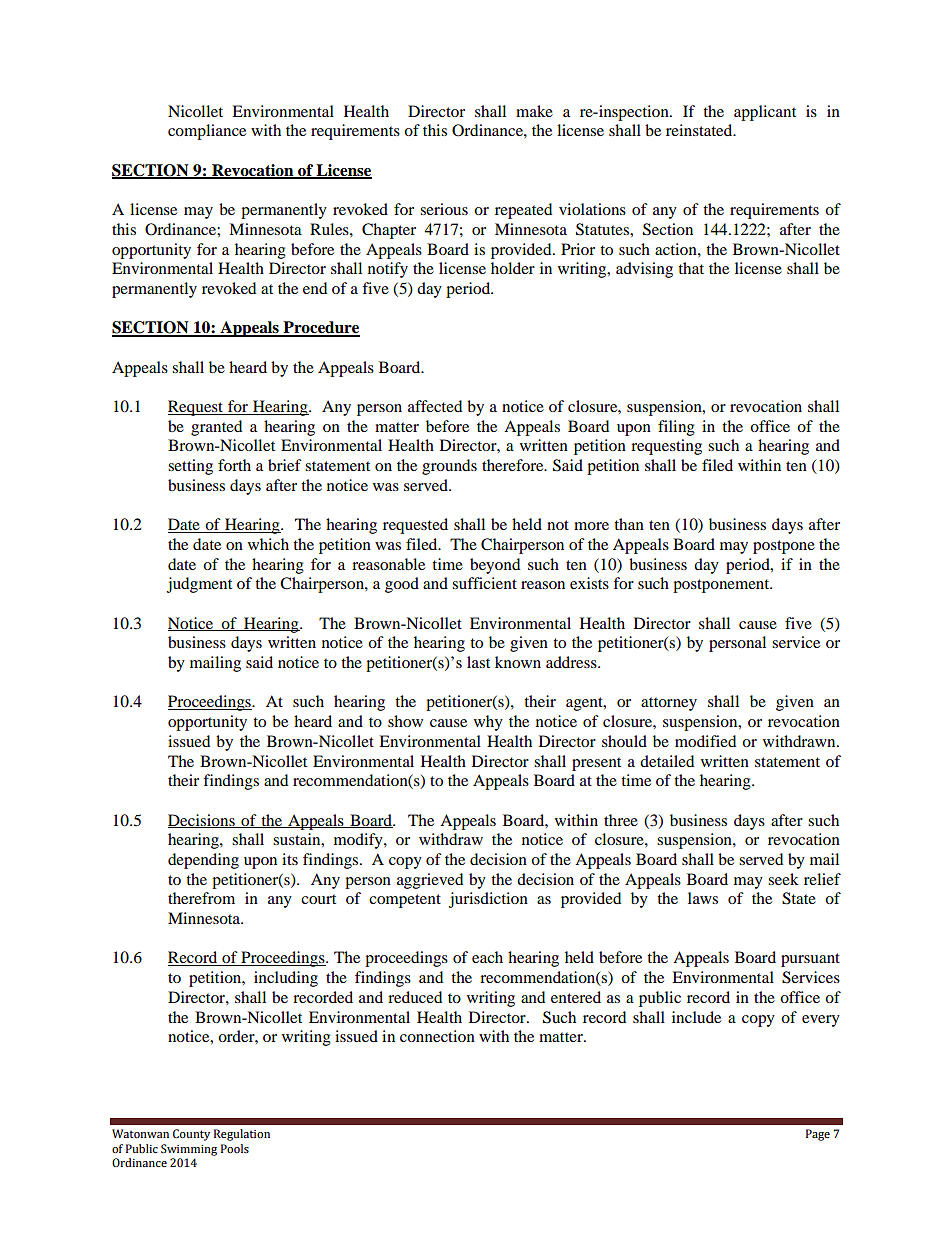 The image size is (952, 1233). I want to click on judgment, so click(199, 585).
